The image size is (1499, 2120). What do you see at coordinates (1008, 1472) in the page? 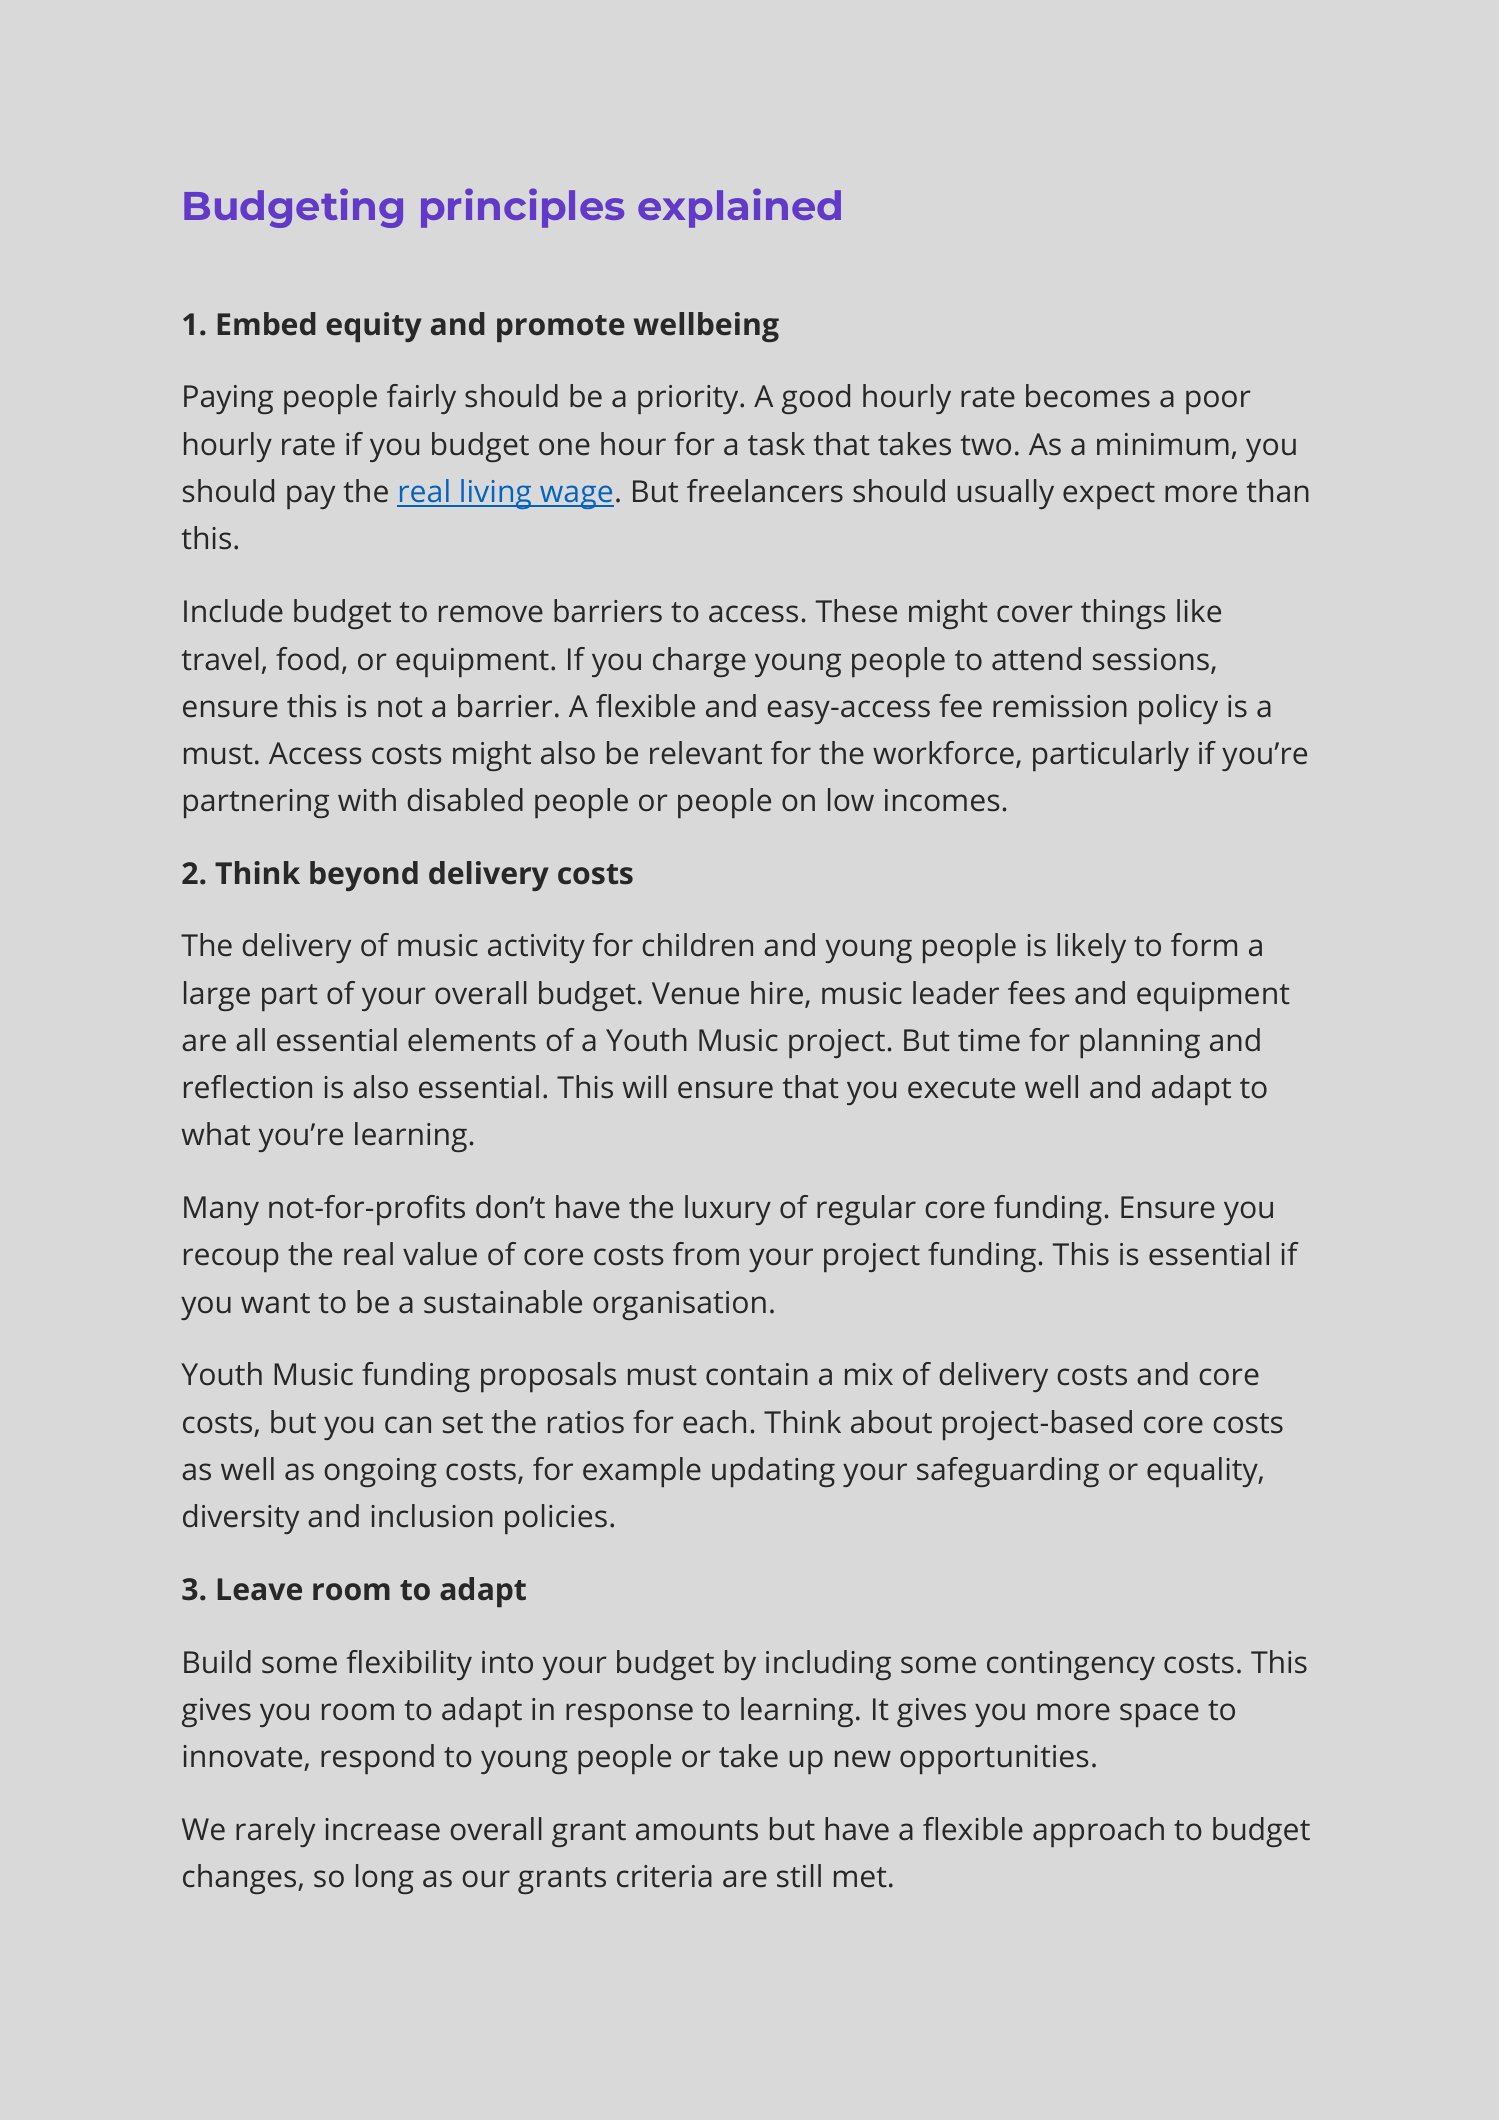
I see `safeguarding` at bounding box center [1008, 1472].
